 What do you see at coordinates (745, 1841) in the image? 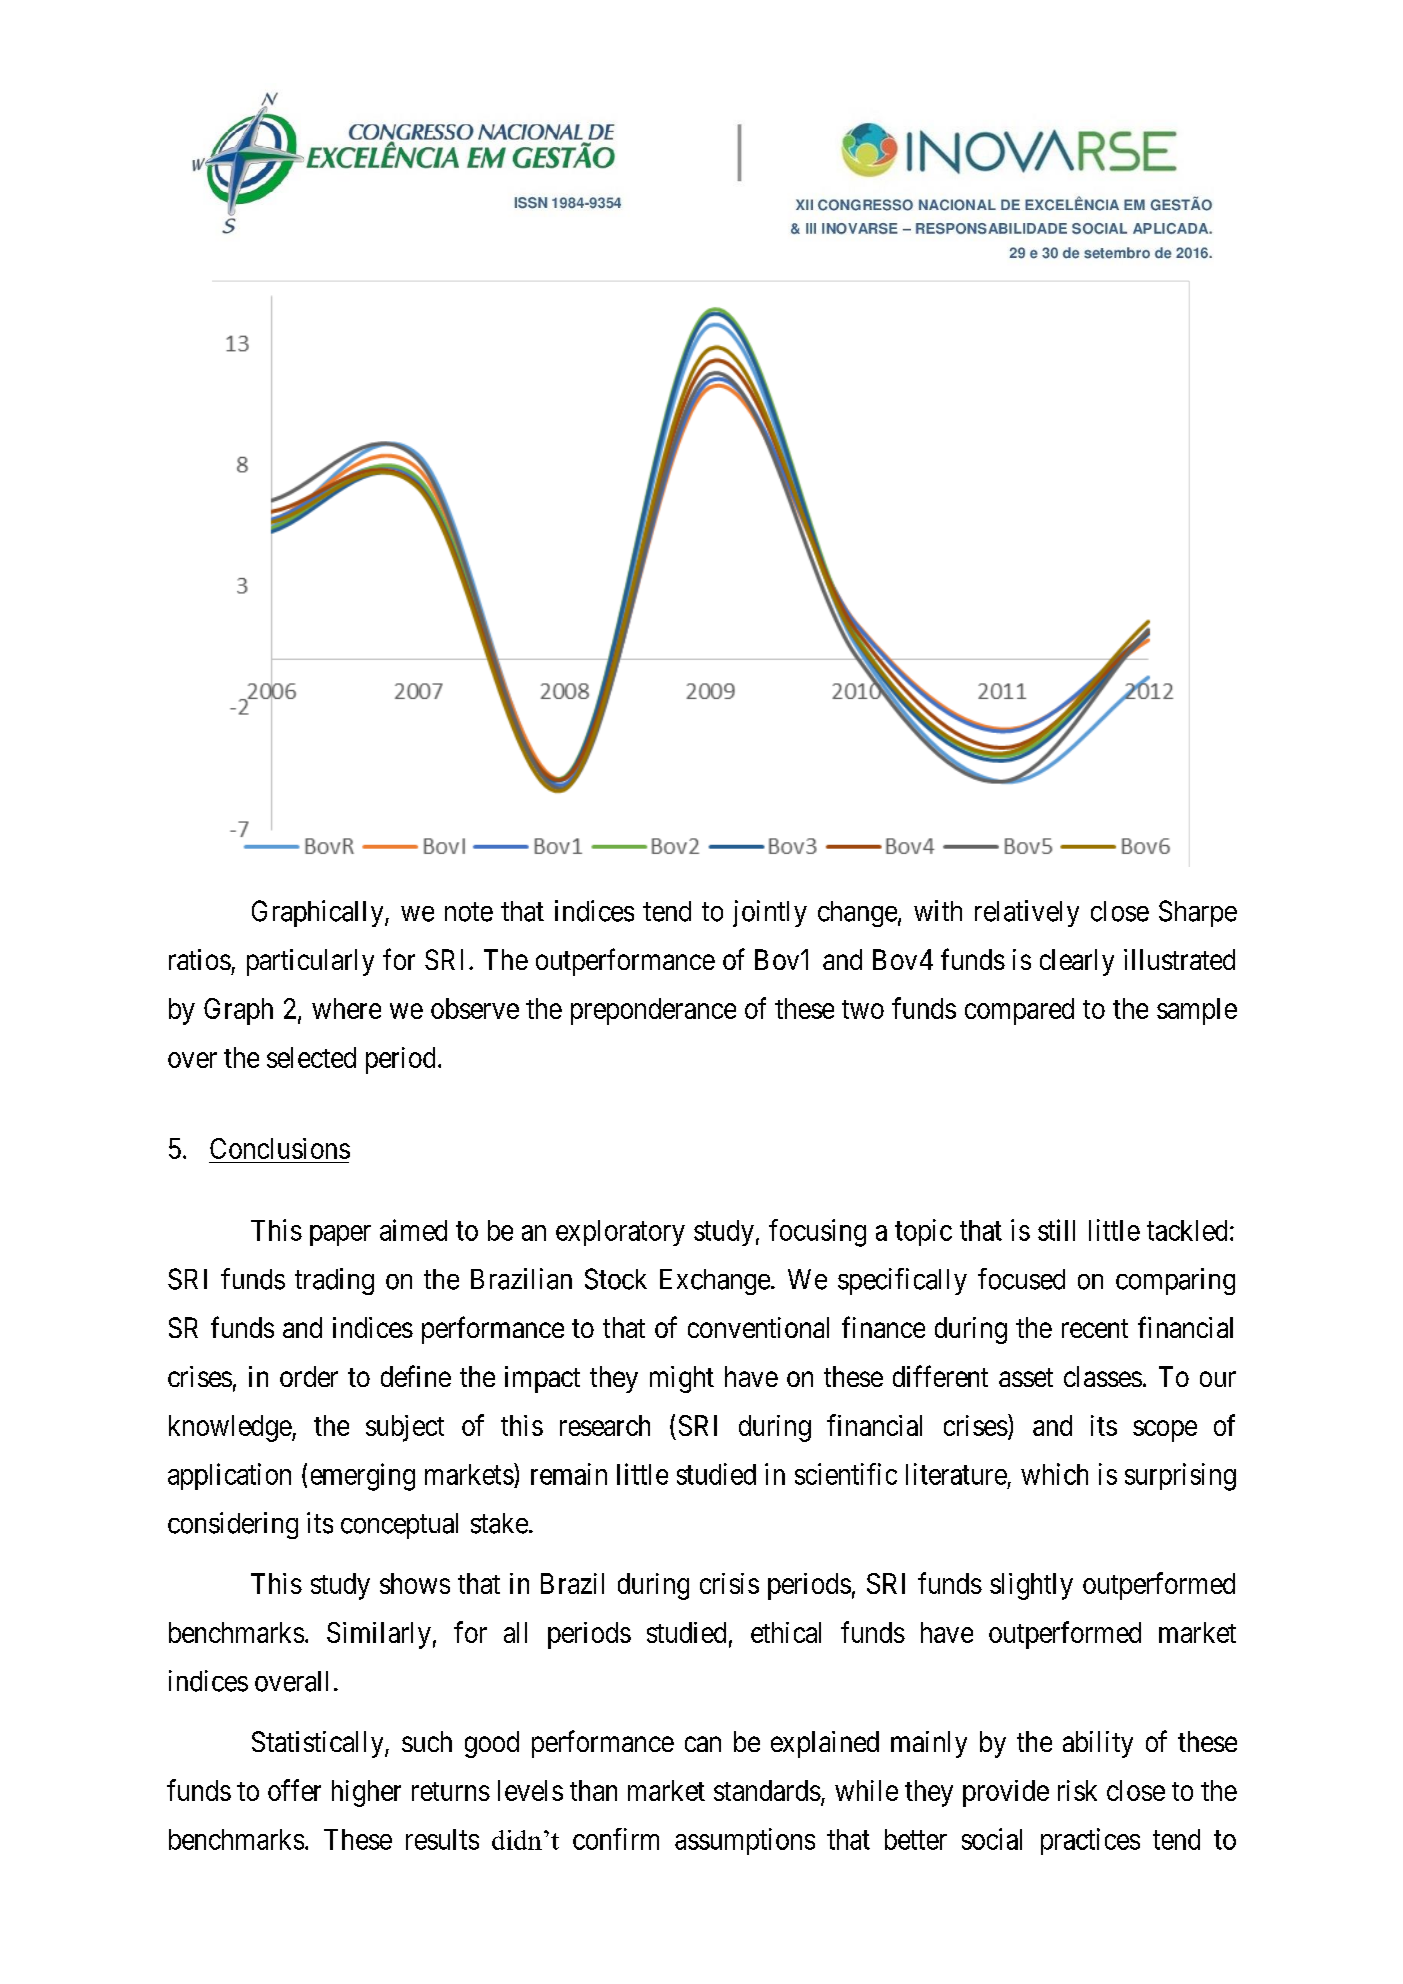
I see `assumptions` at bounding box center [745, 1841].
